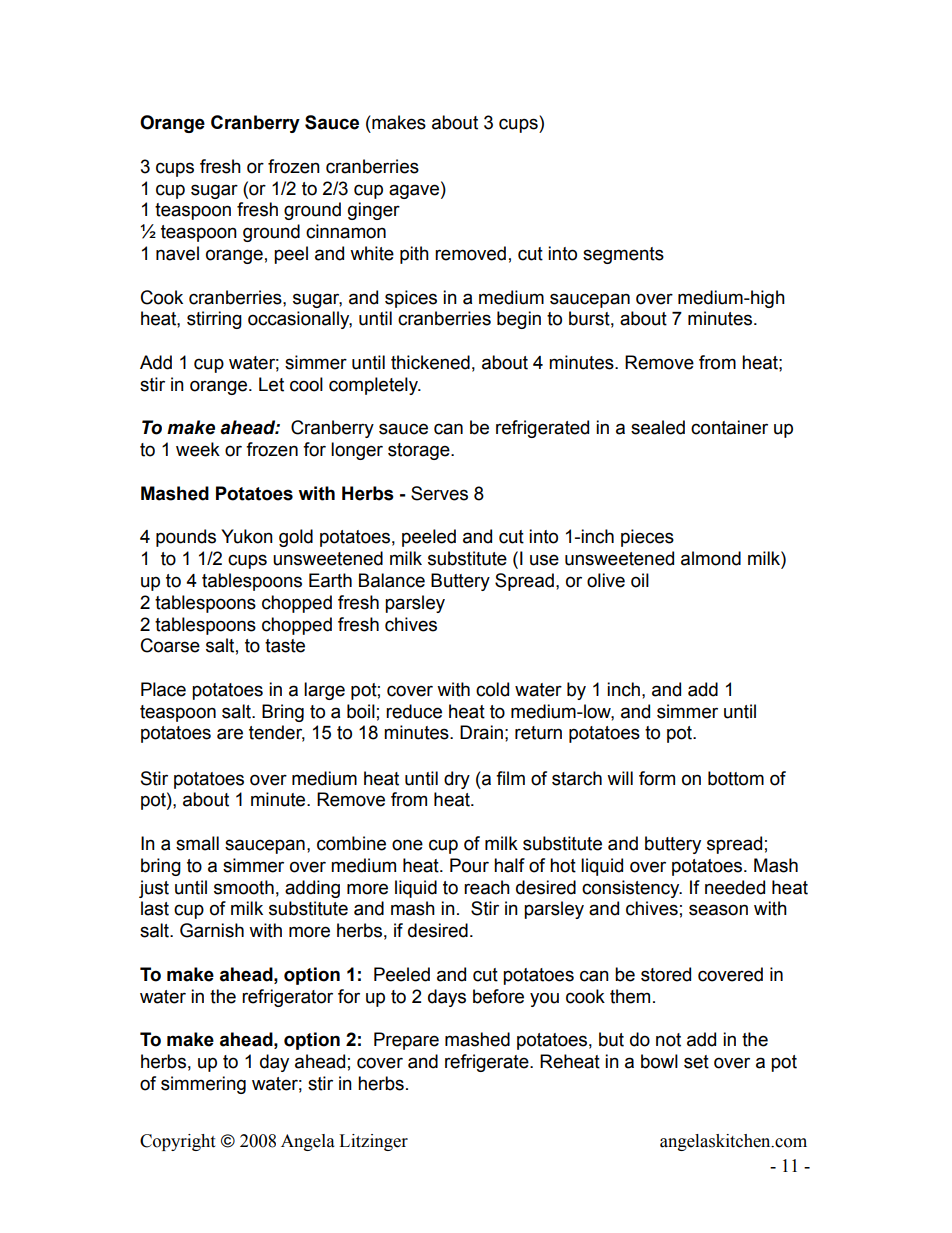 The image size is (952, 1233). Describe the element at coordinates (177, 1142) in the screenshot. I see `Copyright` at that location.
